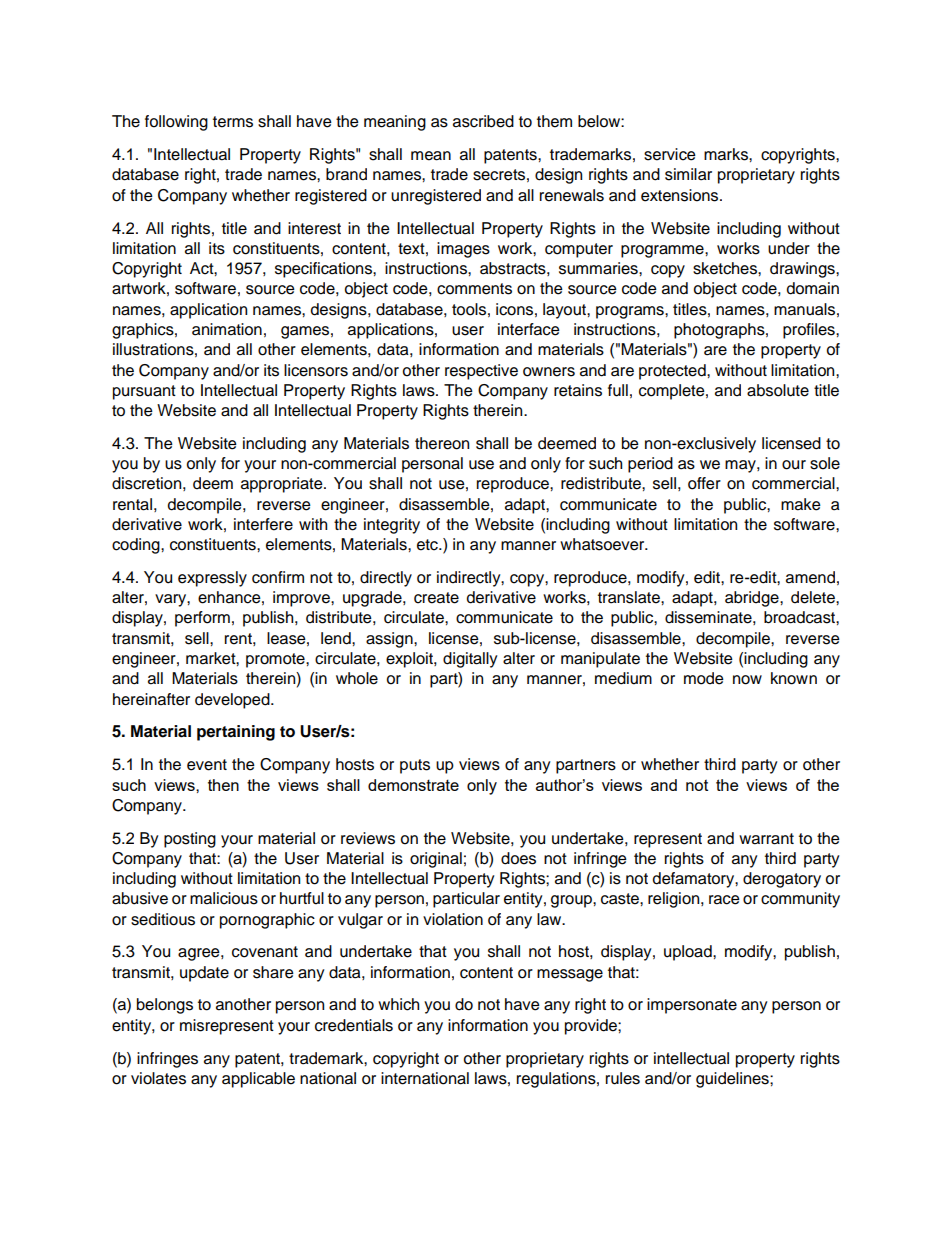 Image resolution: width=952 pixels, height=1233 pixels. I want to click on terms, so click(233, 122).
